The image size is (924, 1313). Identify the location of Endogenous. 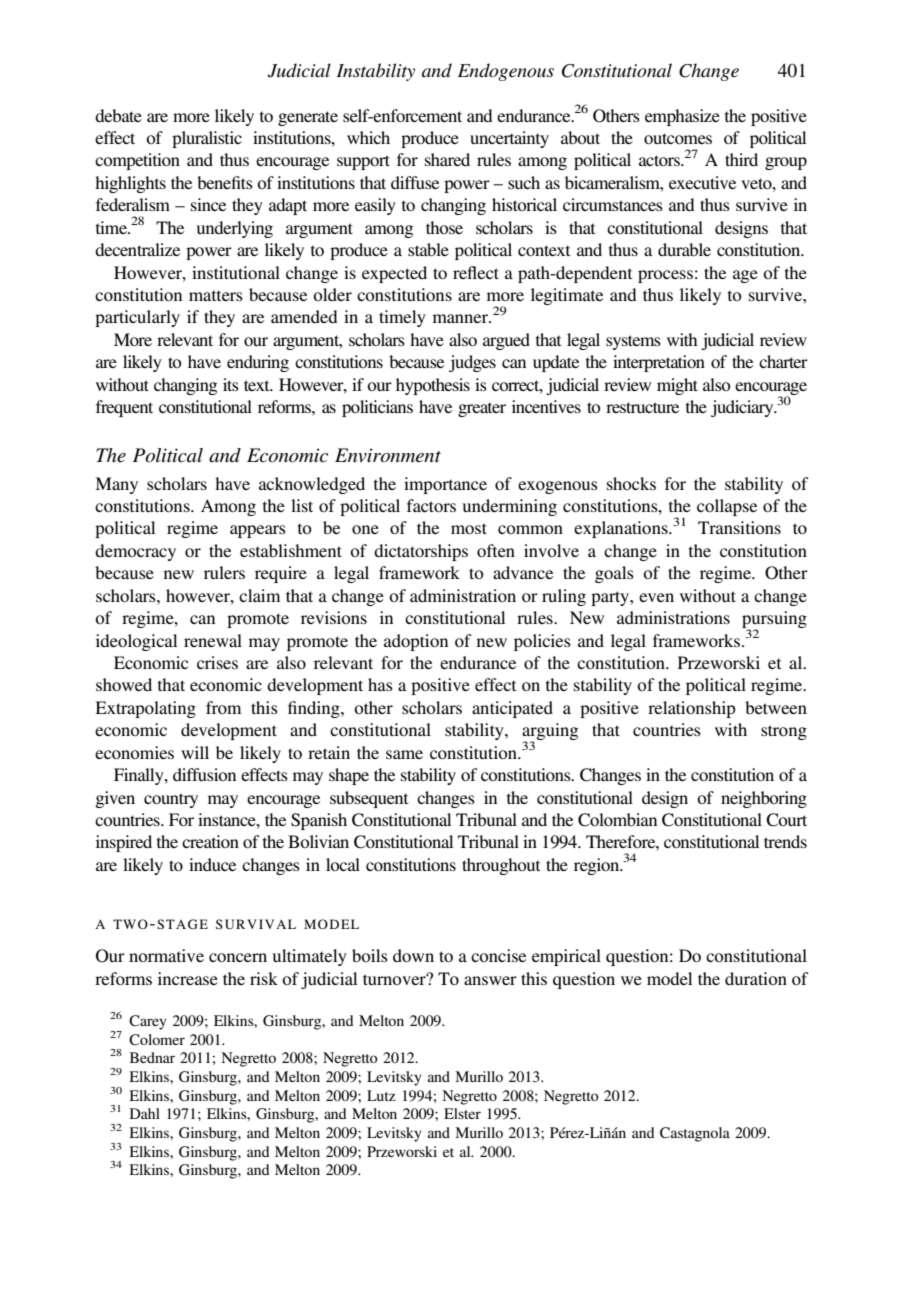
(506, 72).
